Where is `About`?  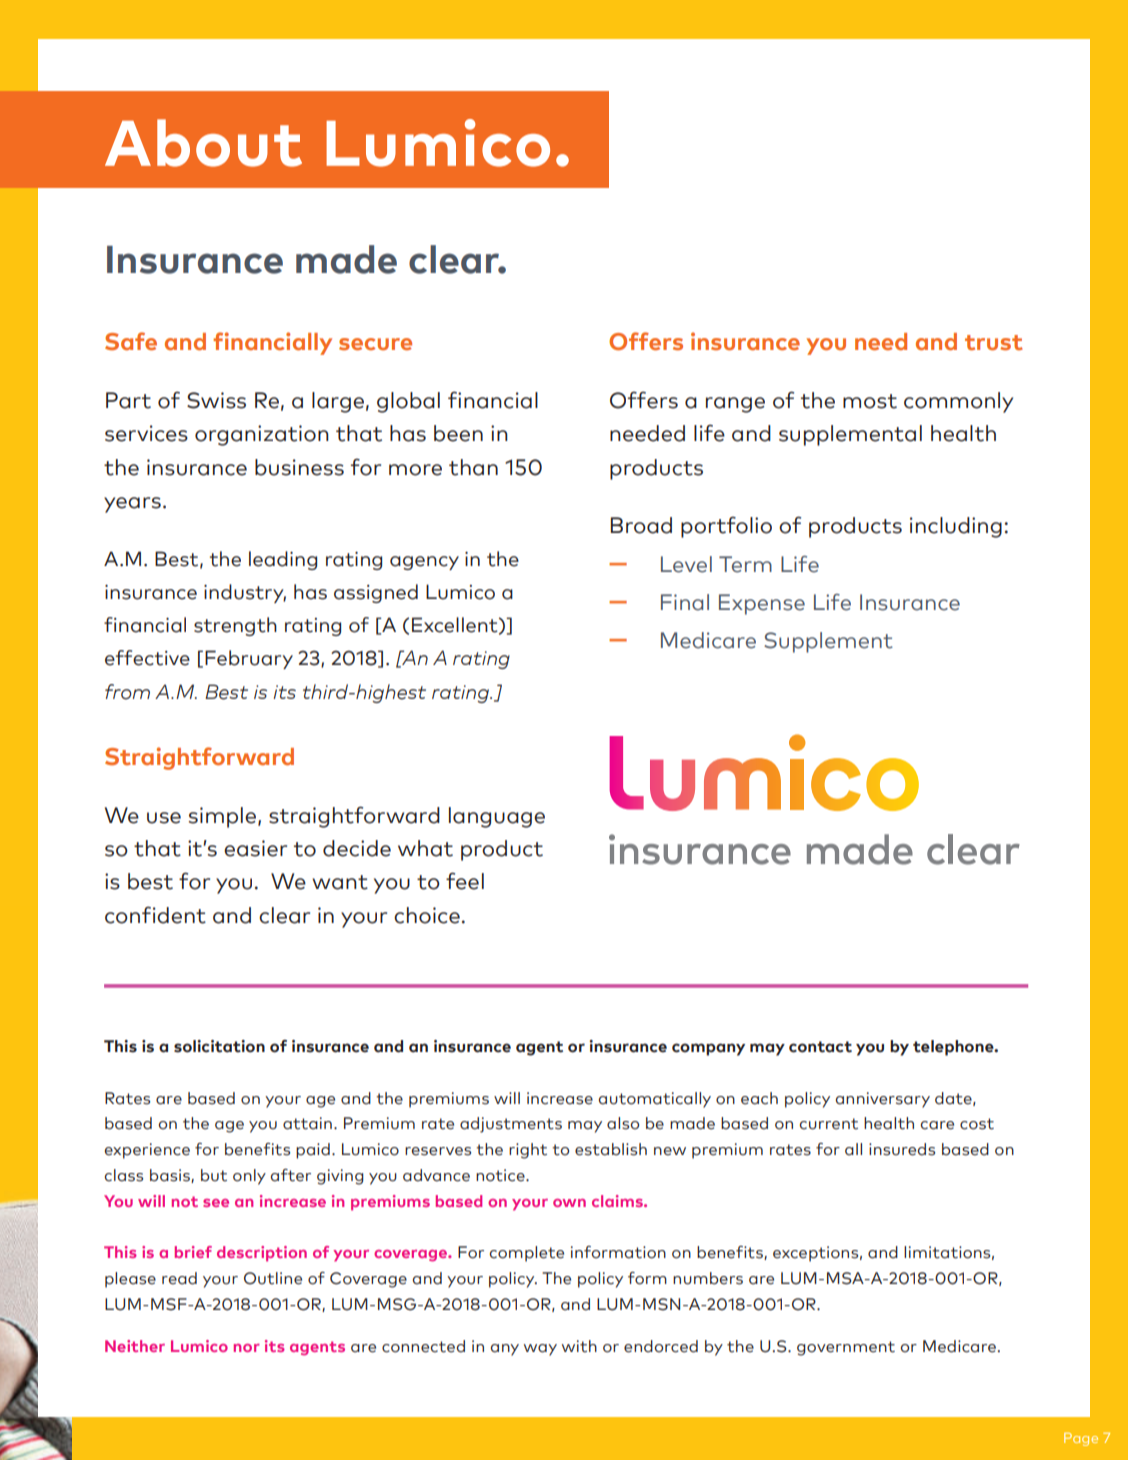
About is located at coordinates (203, 143).
